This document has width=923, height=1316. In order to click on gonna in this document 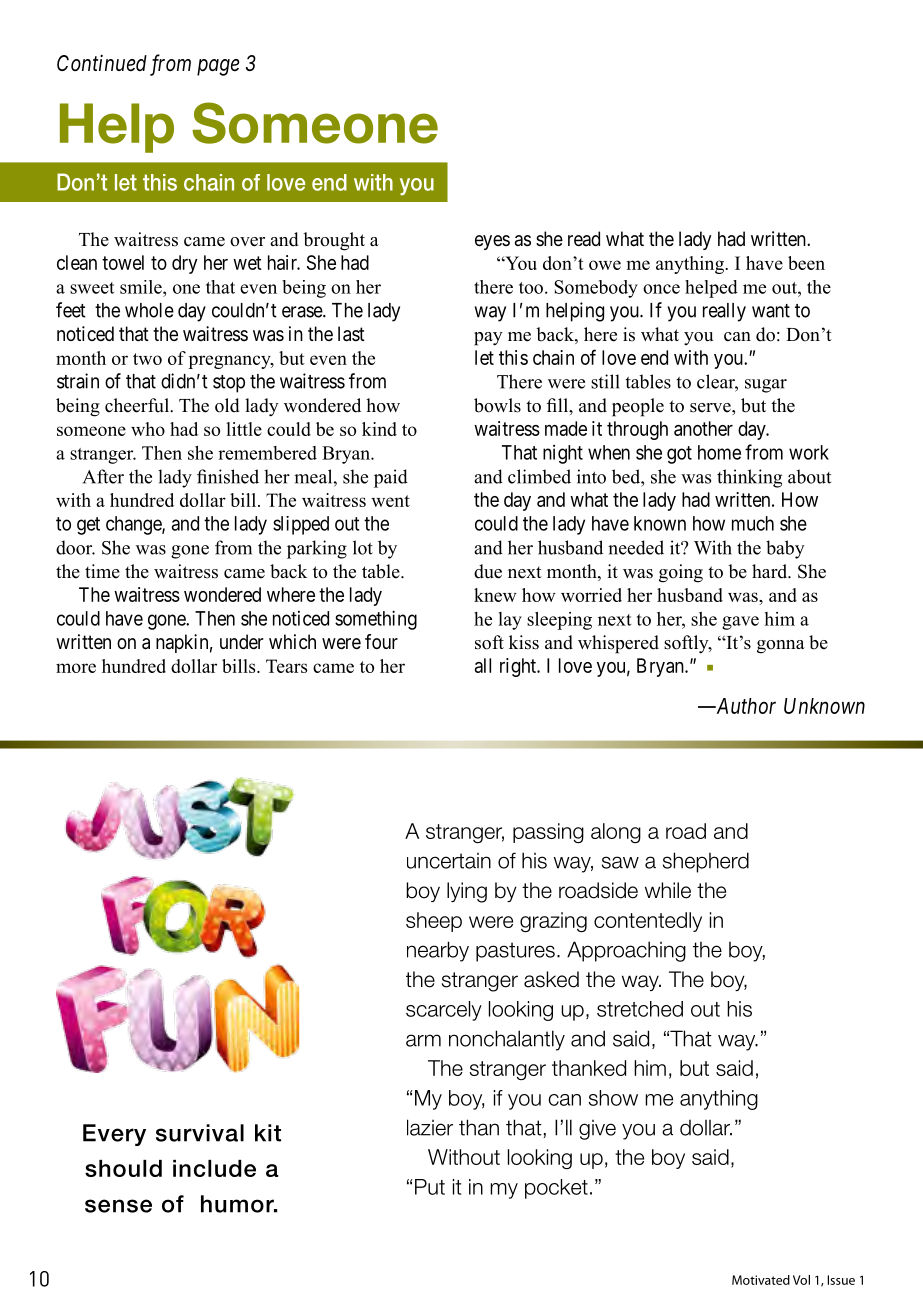, I will do `click(781, 647)`.
